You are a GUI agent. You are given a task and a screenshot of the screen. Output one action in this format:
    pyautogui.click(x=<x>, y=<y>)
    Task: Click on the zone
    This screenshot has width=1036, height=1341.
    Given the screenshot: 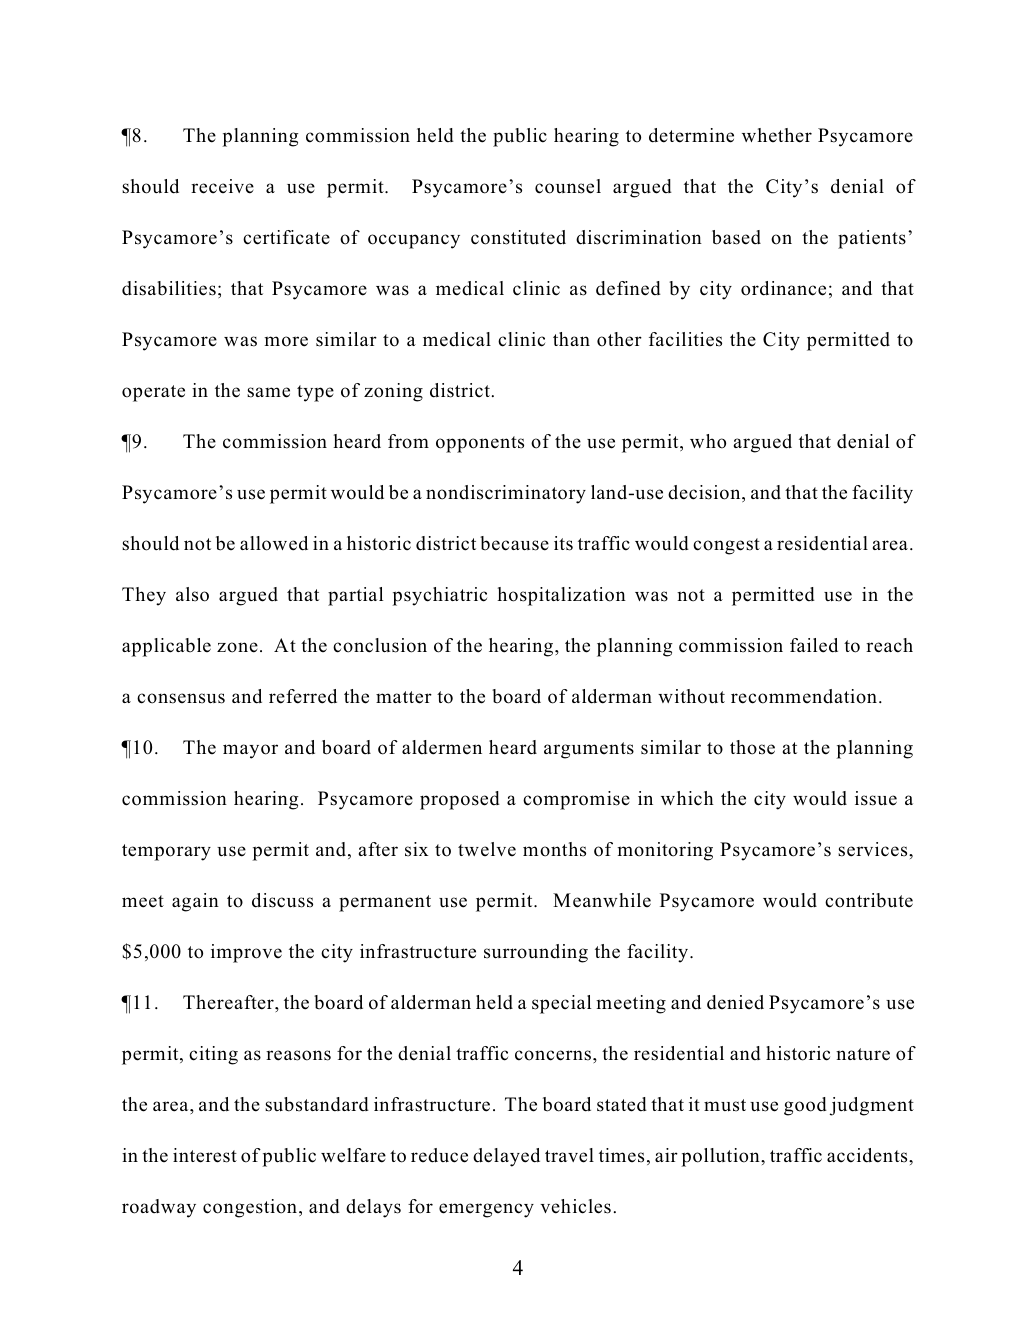 What is the action you would take?
    pyautogui.click(x=237, y=647)
